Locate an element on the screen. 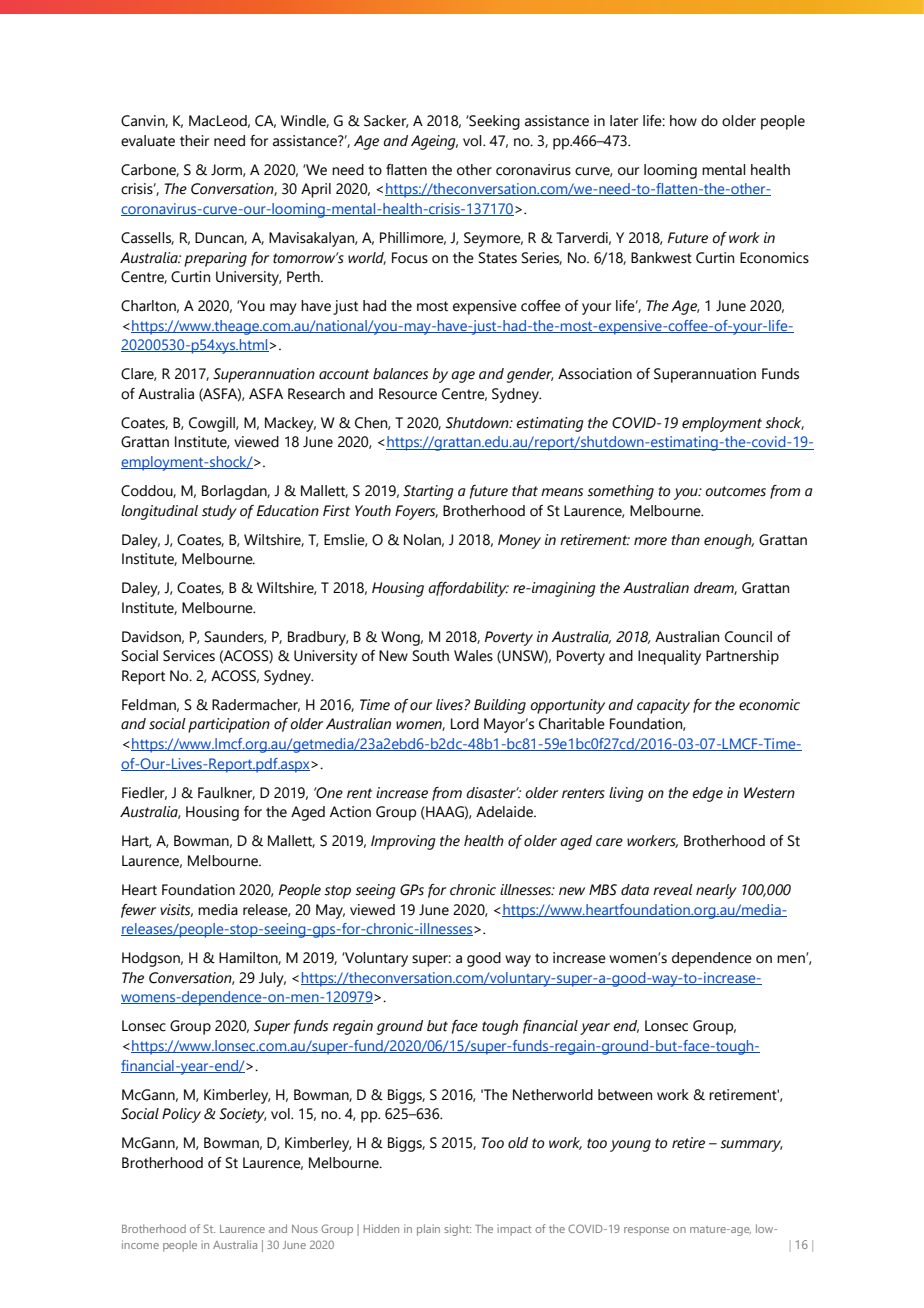 Image resolution: width=924 pixels, height=1308 pixels. study is located at coordinates (219, 512).
